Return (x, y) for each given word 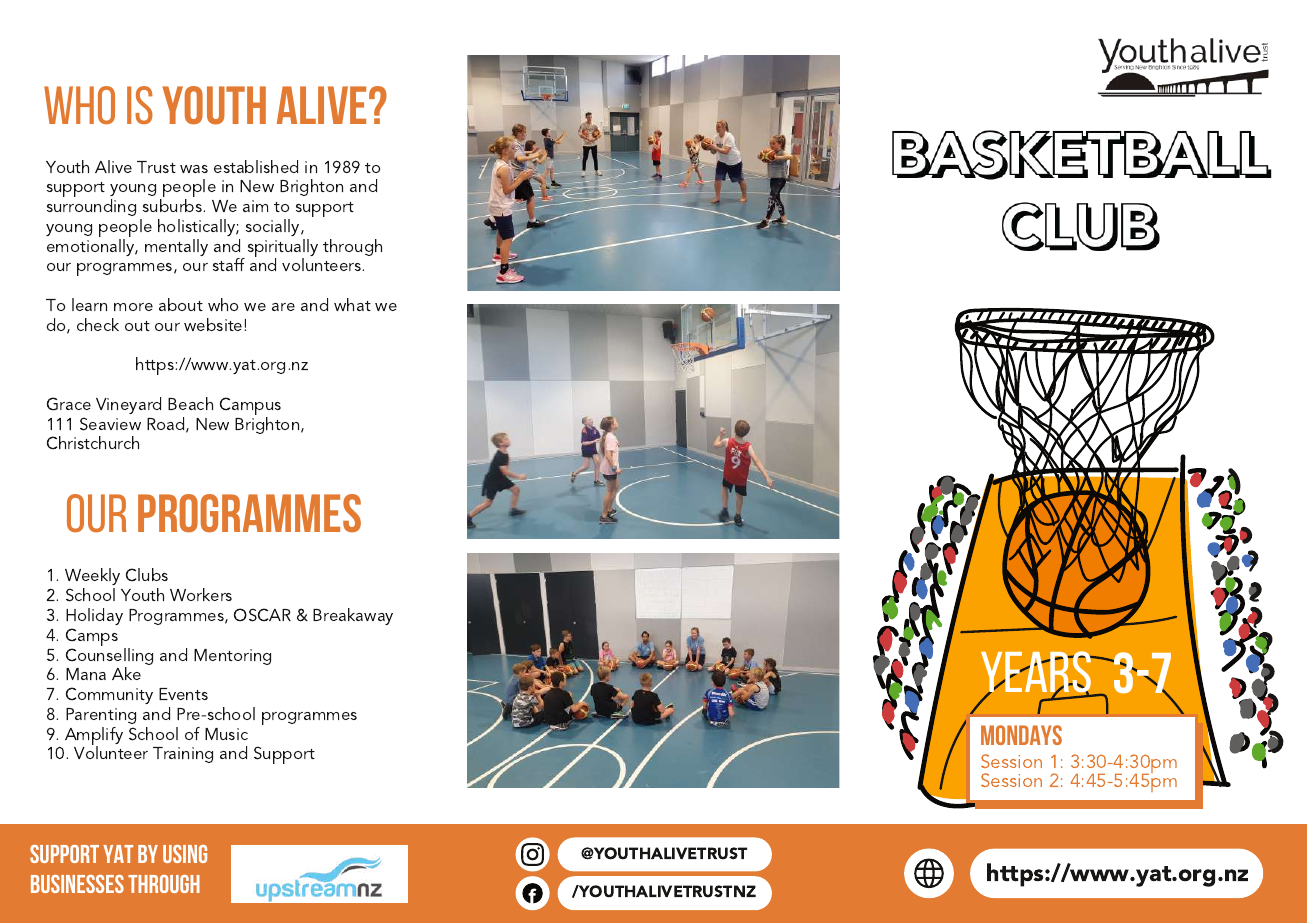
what (352, 304)
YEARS (1037, 673)
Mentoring (232, 657)
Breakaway (353, 616)
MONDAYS (1021, 735)
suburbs (174, 205)
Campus (250, 407)
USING (185, 854)
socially (274, 227)
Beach (190, 403)
